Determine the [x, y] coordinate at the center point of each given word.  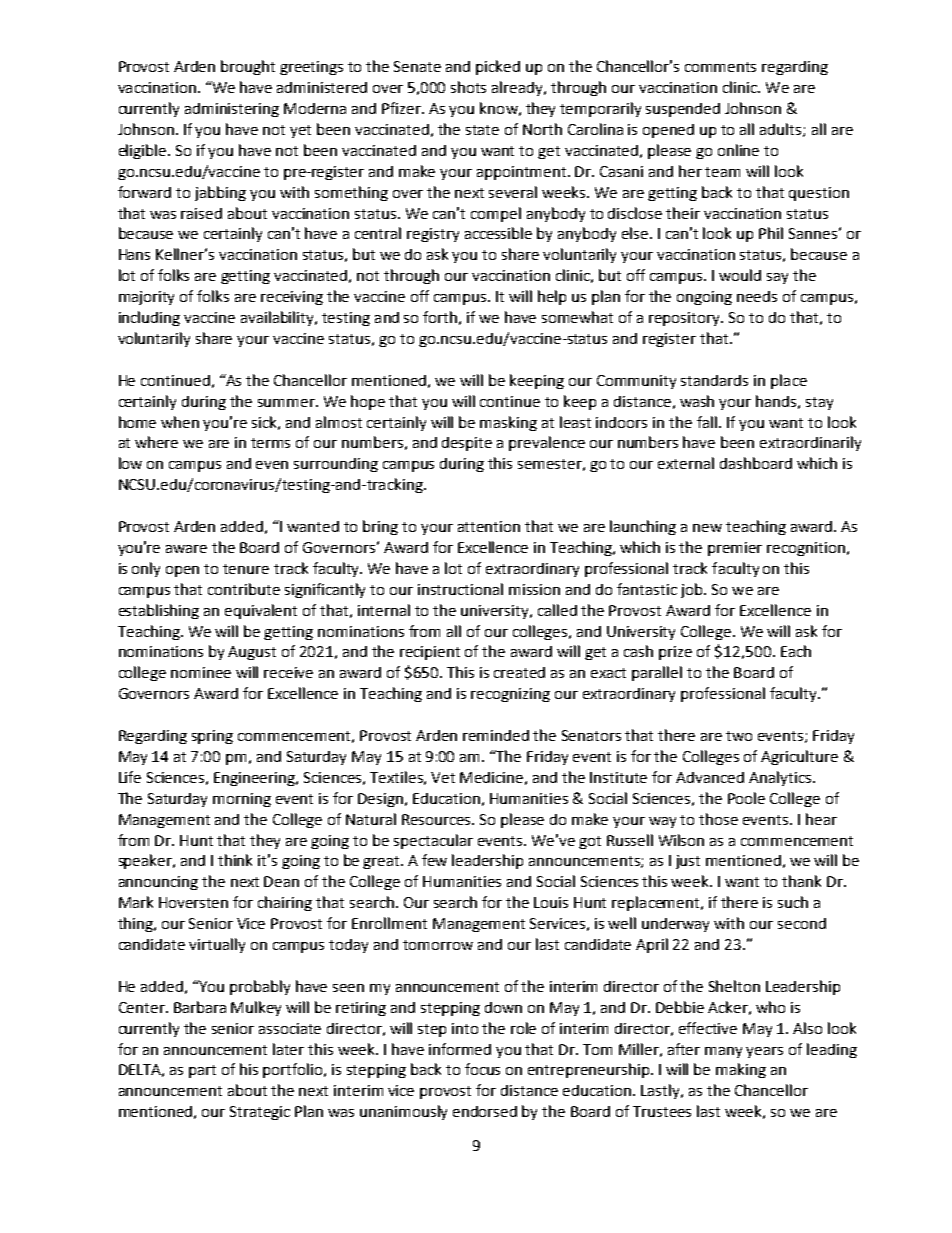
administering [232, 110]
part [202, 1071]
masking [508, 423]
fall [707, 422]
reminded [496, 735]
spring [212, 737]
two [739, 736]
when [180, 422]
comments [720, 67]
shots [468, 87]
